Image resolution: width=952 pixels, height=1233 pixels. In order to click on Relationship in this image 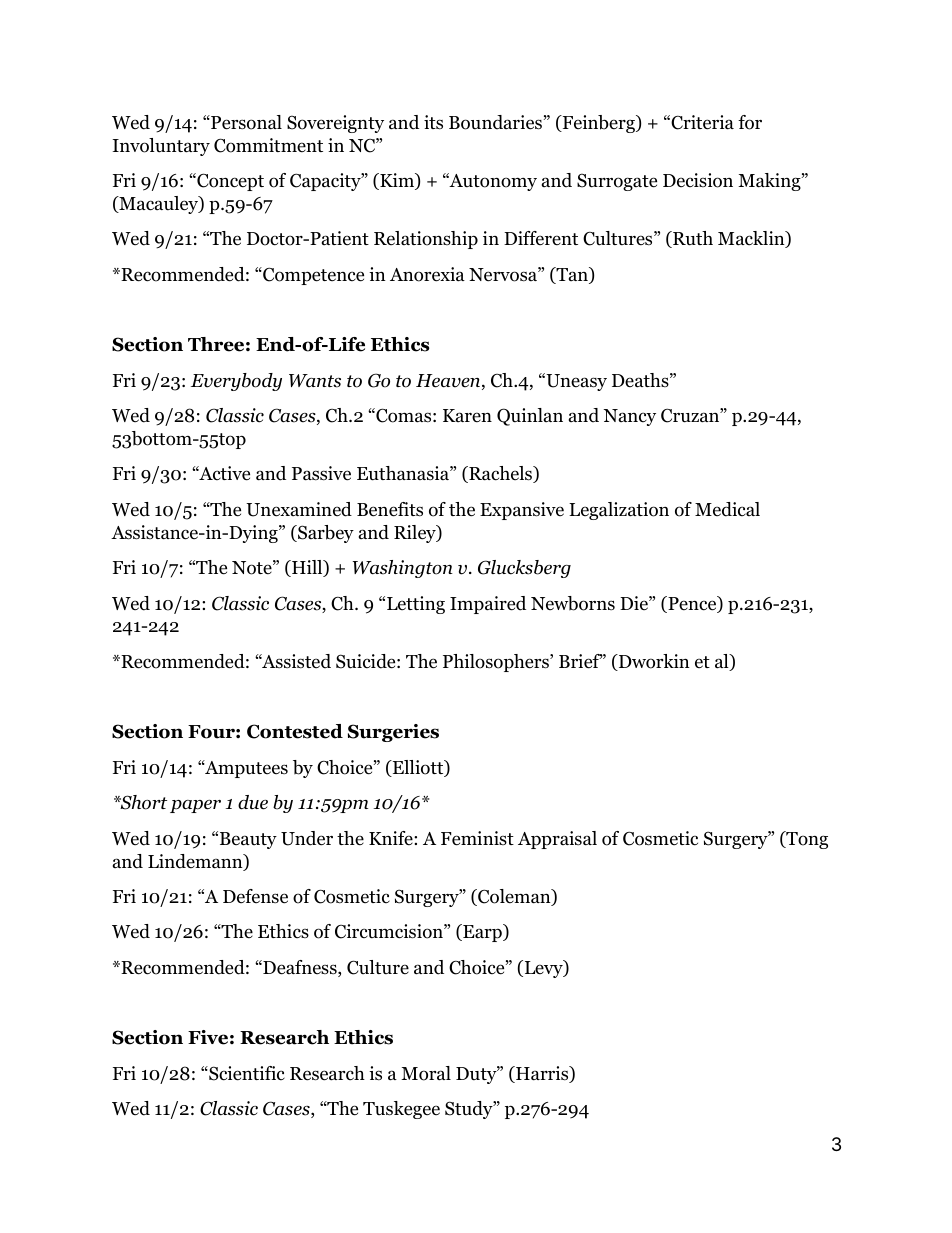, I will do `click(426, 240)`.
